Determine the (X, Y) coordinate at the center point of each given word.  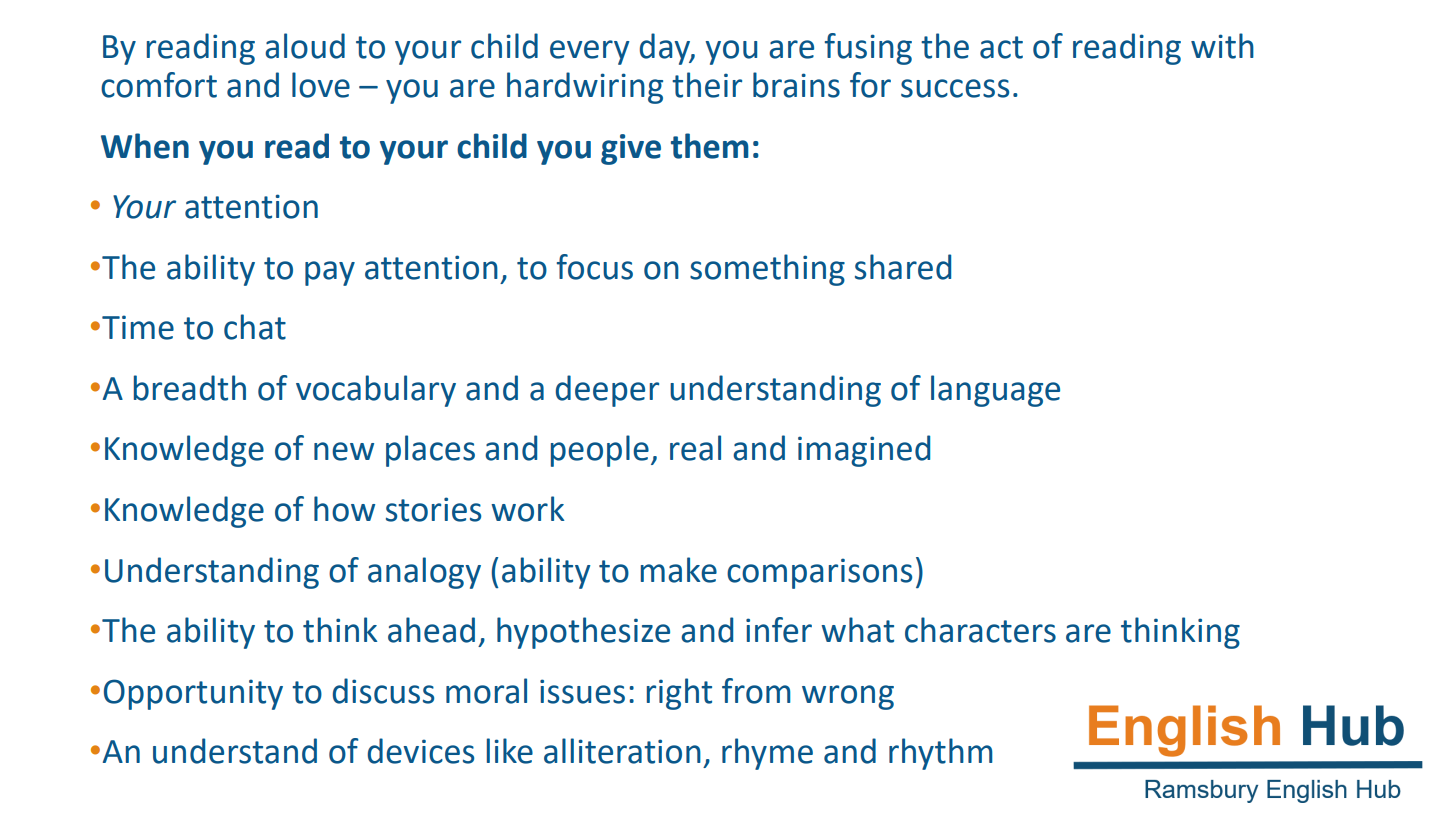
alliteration (622, 751)
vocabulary (376, 391)
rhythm (941, 754)
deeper (607, 391)
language (995, 391)
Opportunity (193, 694)
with (1222, 46)
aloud (305, 46)
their (707, 85)
